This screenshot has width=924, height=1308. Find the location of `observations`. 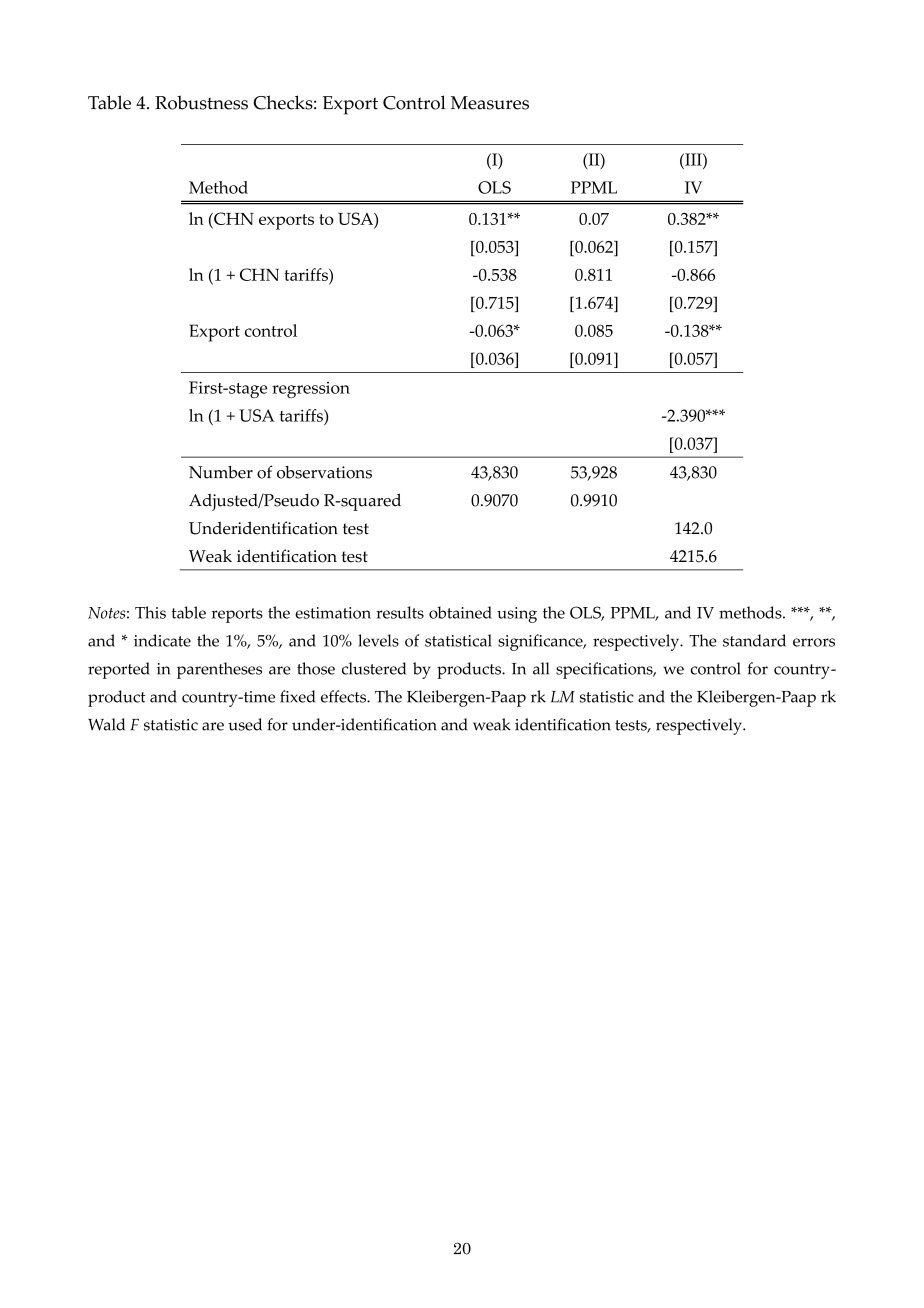

observations is located at coordinates (324, 472).
